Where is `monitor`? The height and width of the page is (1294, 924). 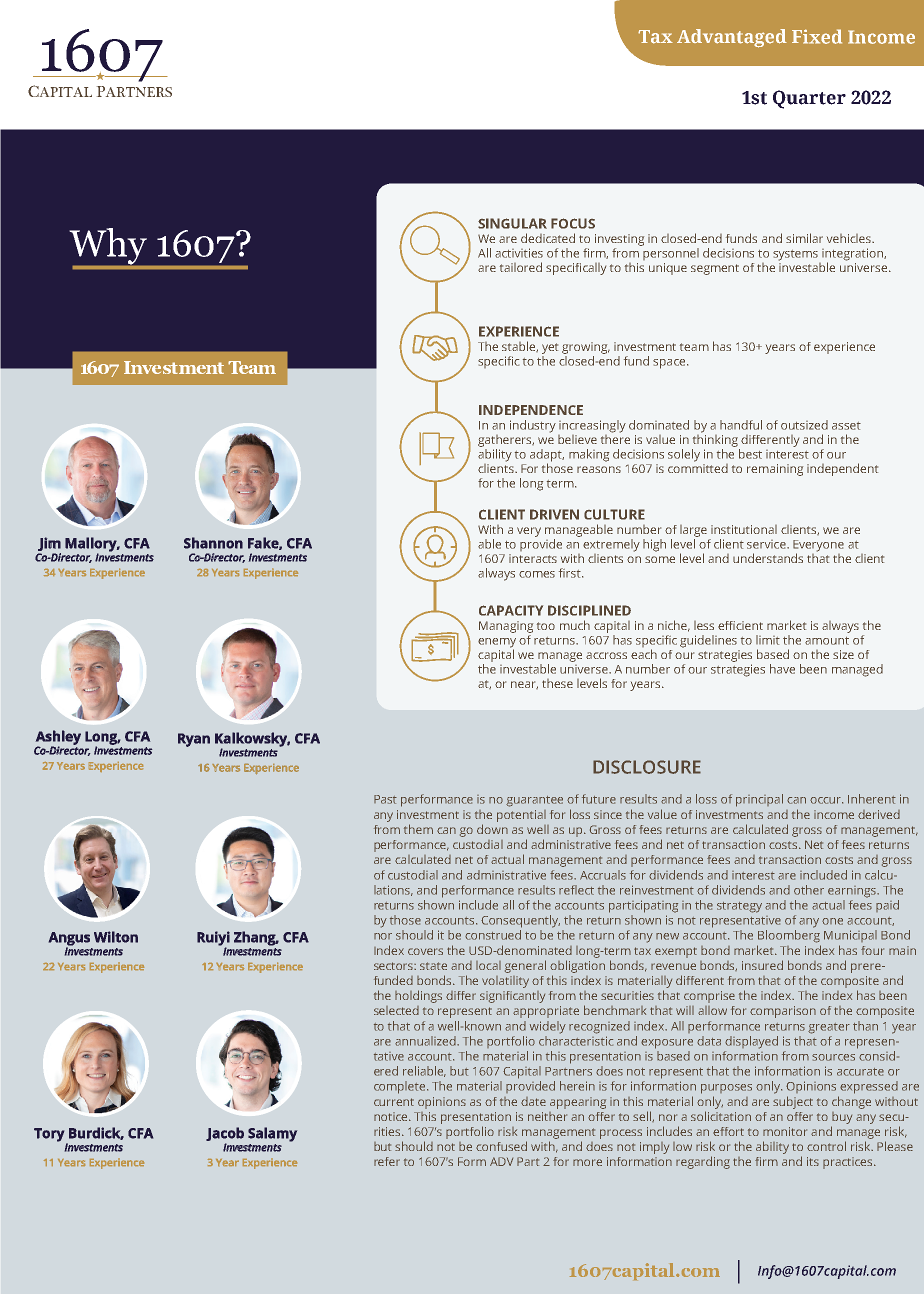 monitor is located at coordinates (785, 1131).
